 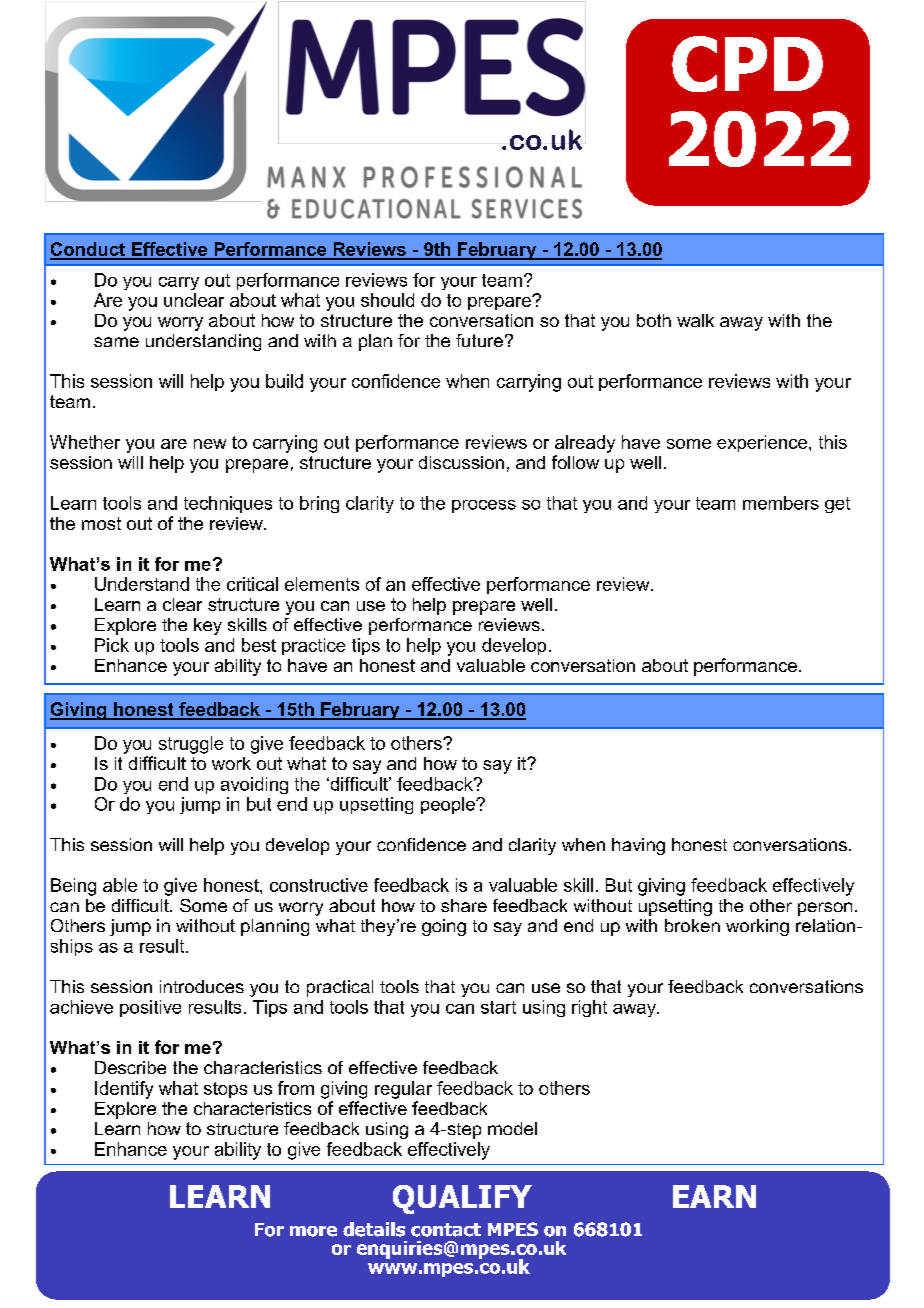 What do you see at coordinates (313, 646) in the screenshot?
I see `practice` at bounding box center [313, 646].
